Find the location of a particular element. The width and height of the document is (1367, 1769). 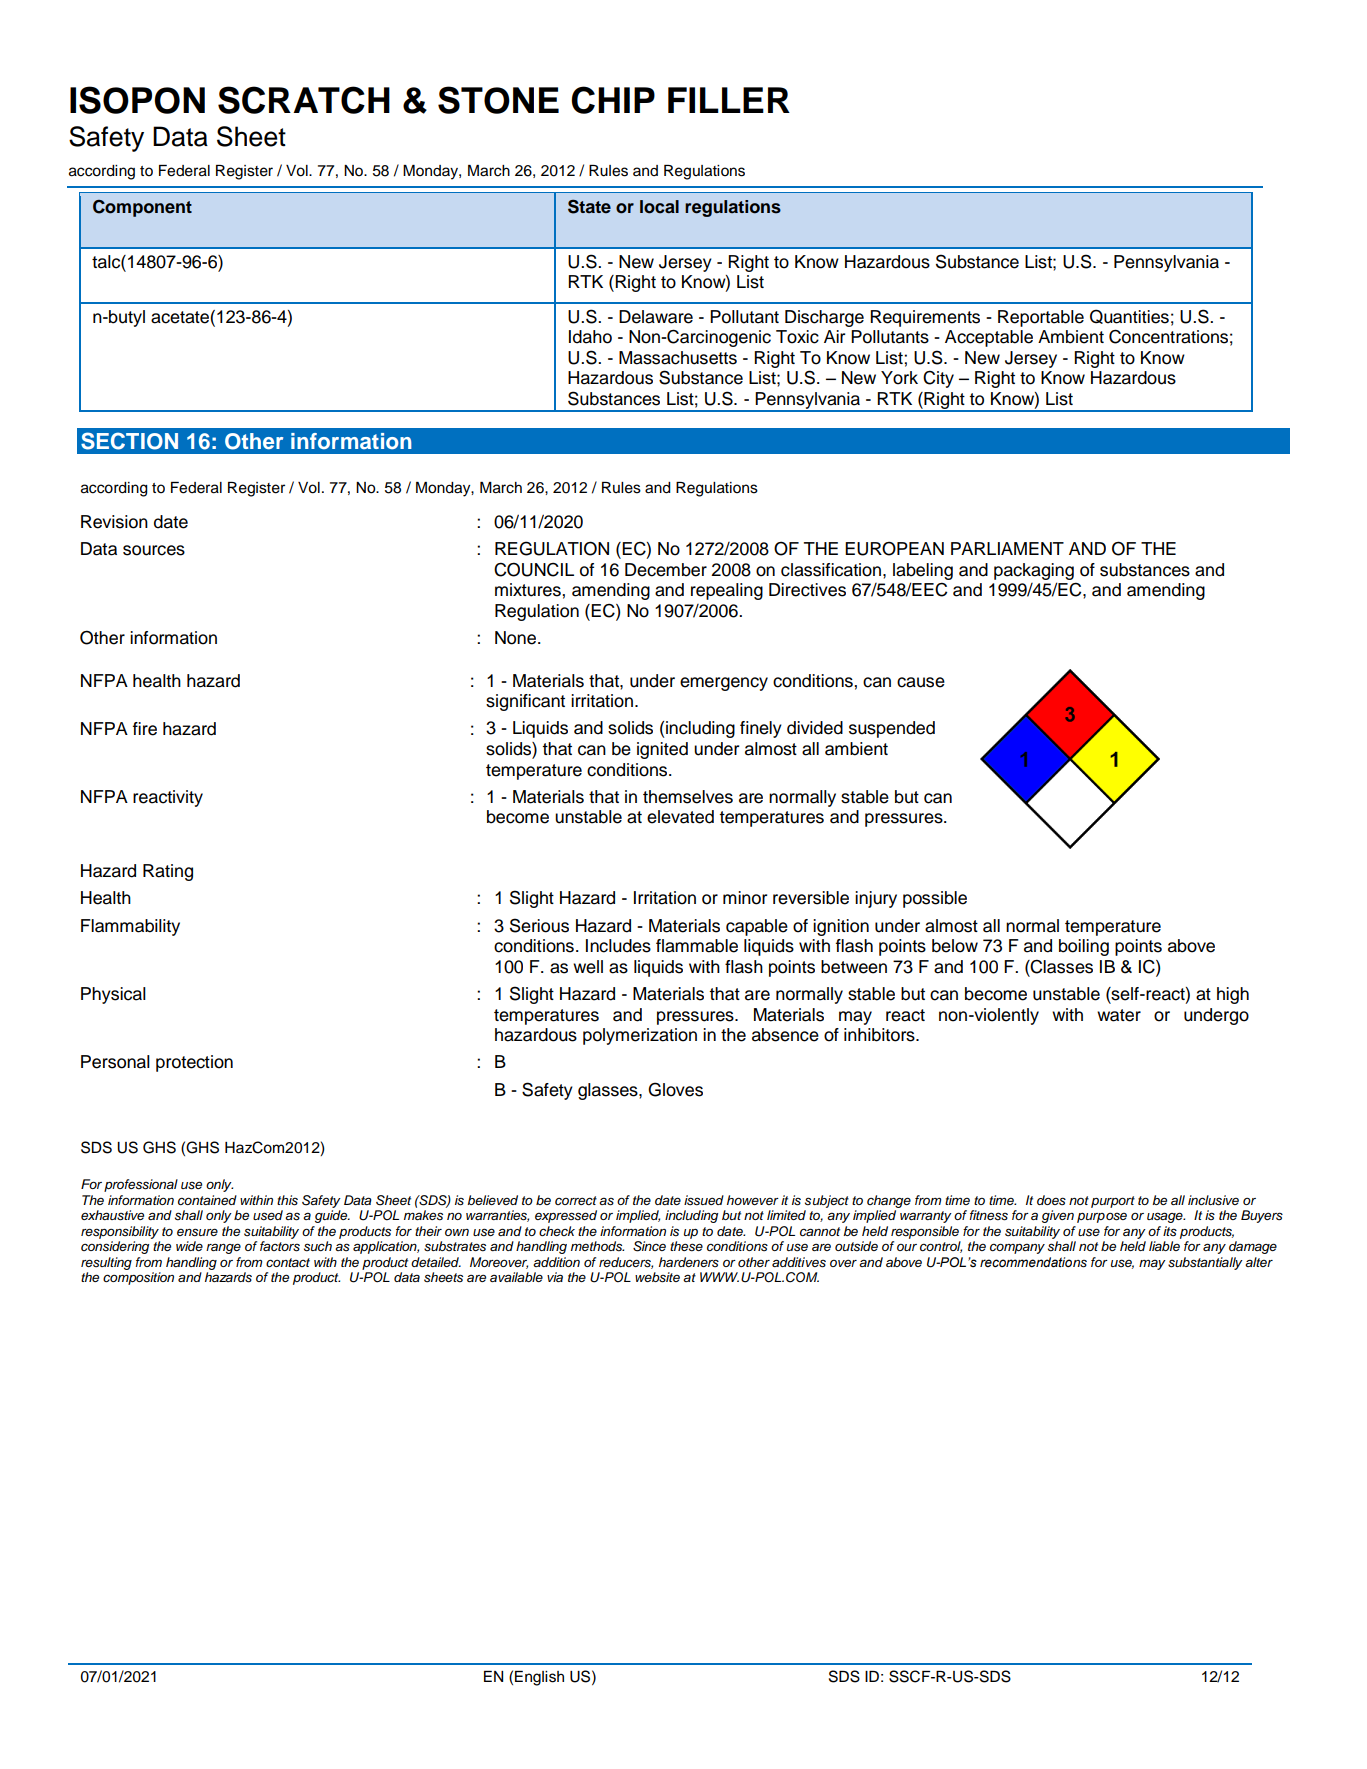

SECTION is located at coordinates (129, 441).
